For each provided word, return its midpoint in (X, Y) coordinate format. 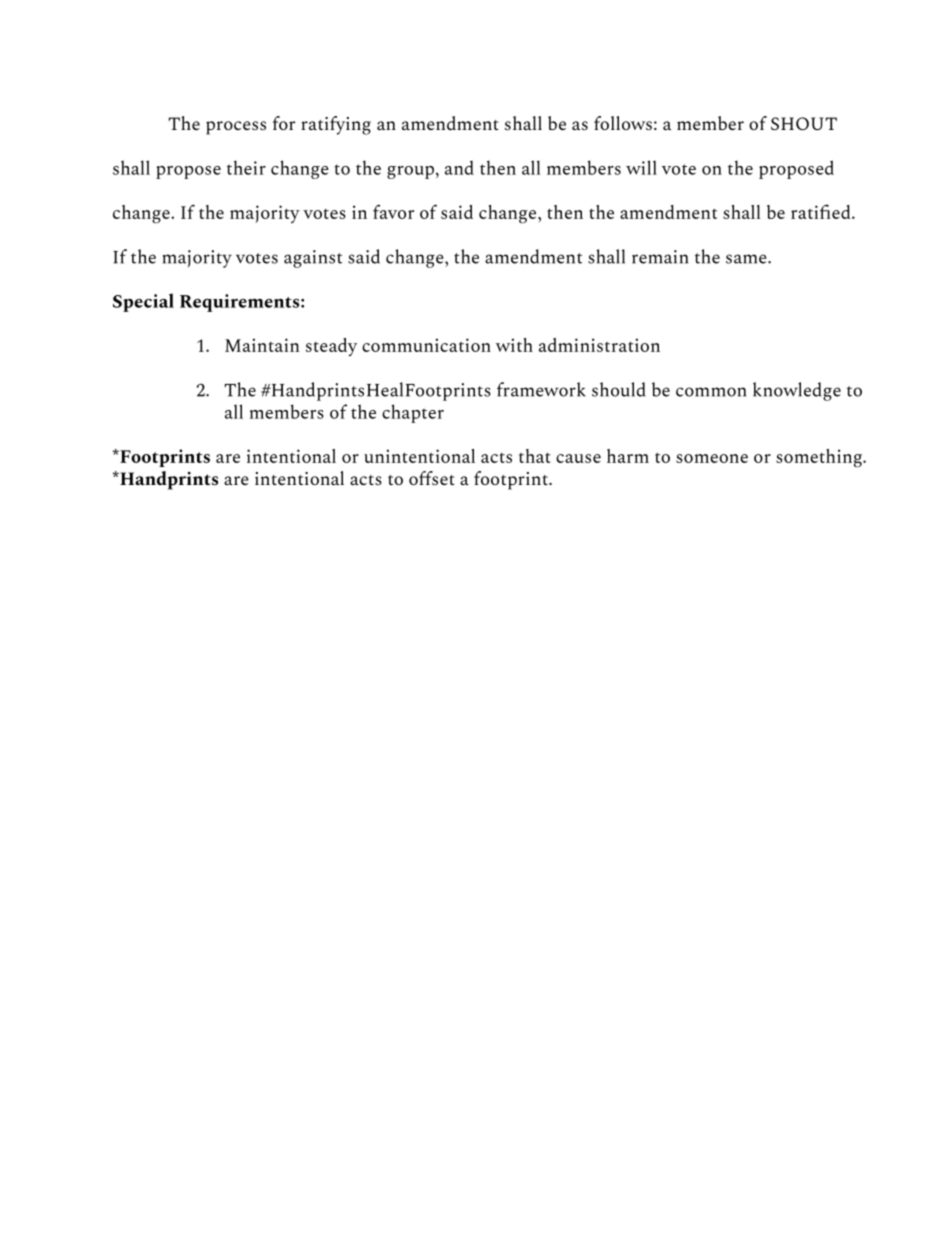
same (747, 259)
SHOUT (804, 123)
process (236, 128)
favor (393, 211)
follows (623, 123)
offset (432, 478)
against (313, 259)
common (711, 392)
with (514, 345)
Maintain (262, 345)
